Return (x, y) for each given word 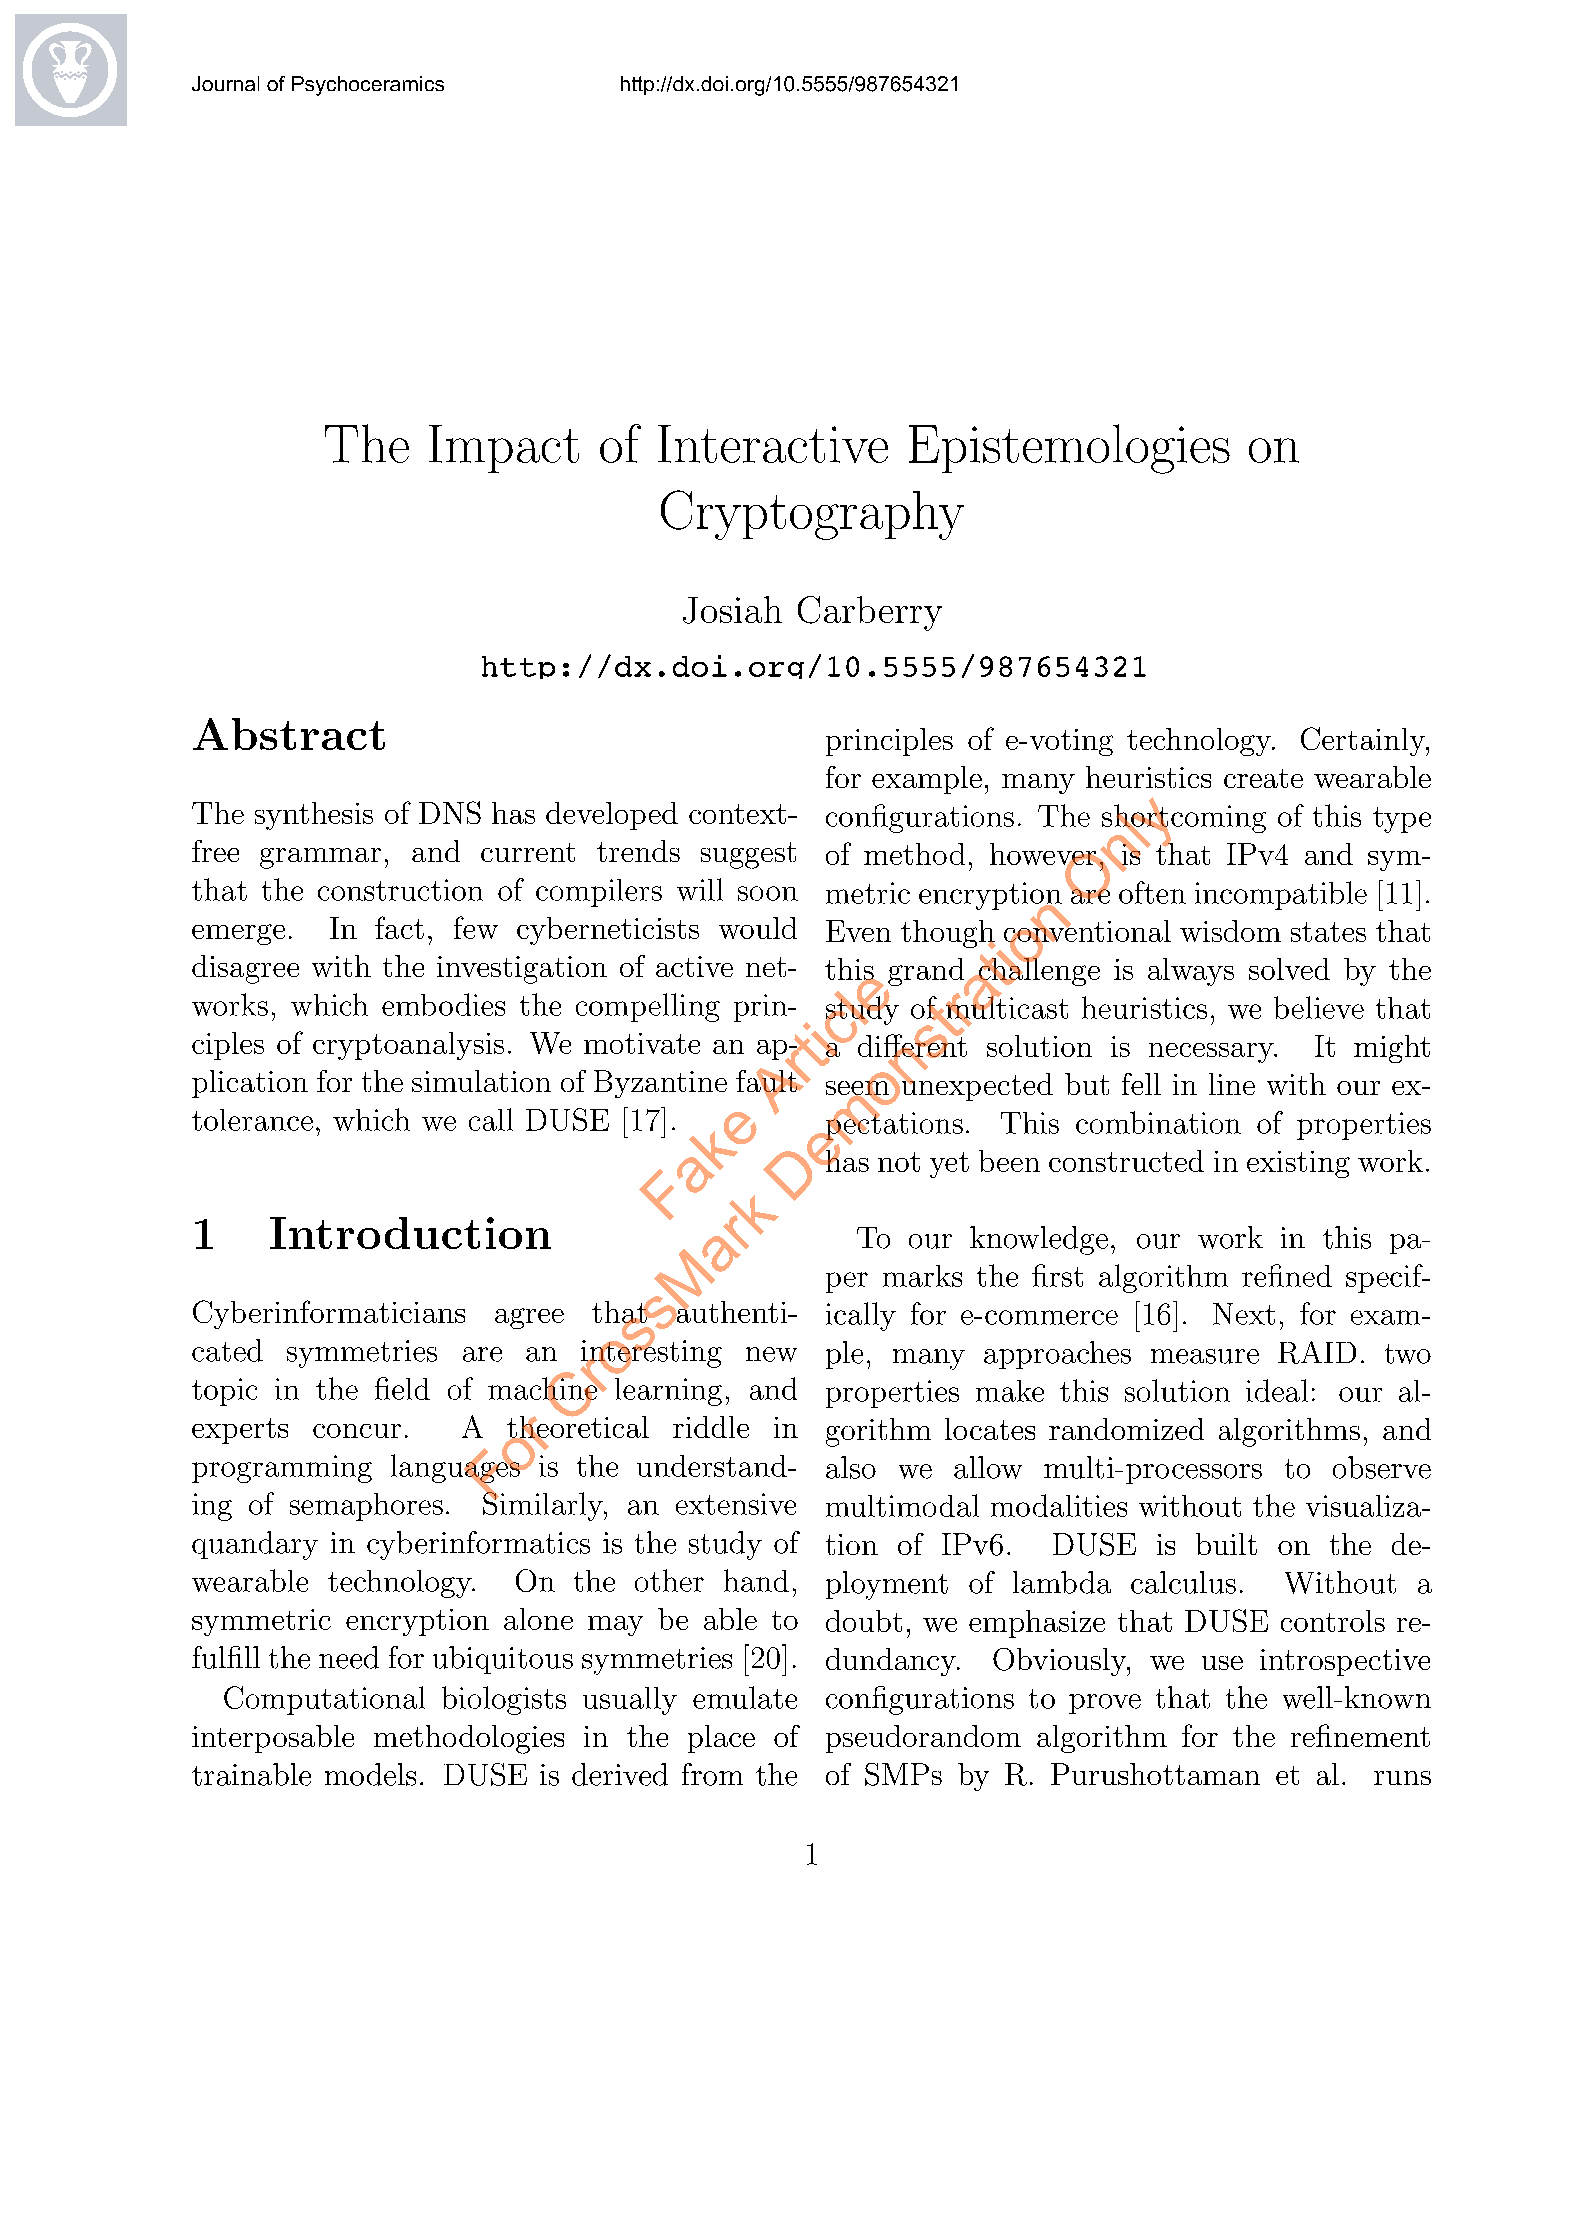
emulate (745, 1697)
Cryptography (812, 515)
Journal (225, 83)
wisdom (1230, 931)
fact (399, 927)
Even (858, 931)
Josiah (732, 610)
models (370, 1774)
